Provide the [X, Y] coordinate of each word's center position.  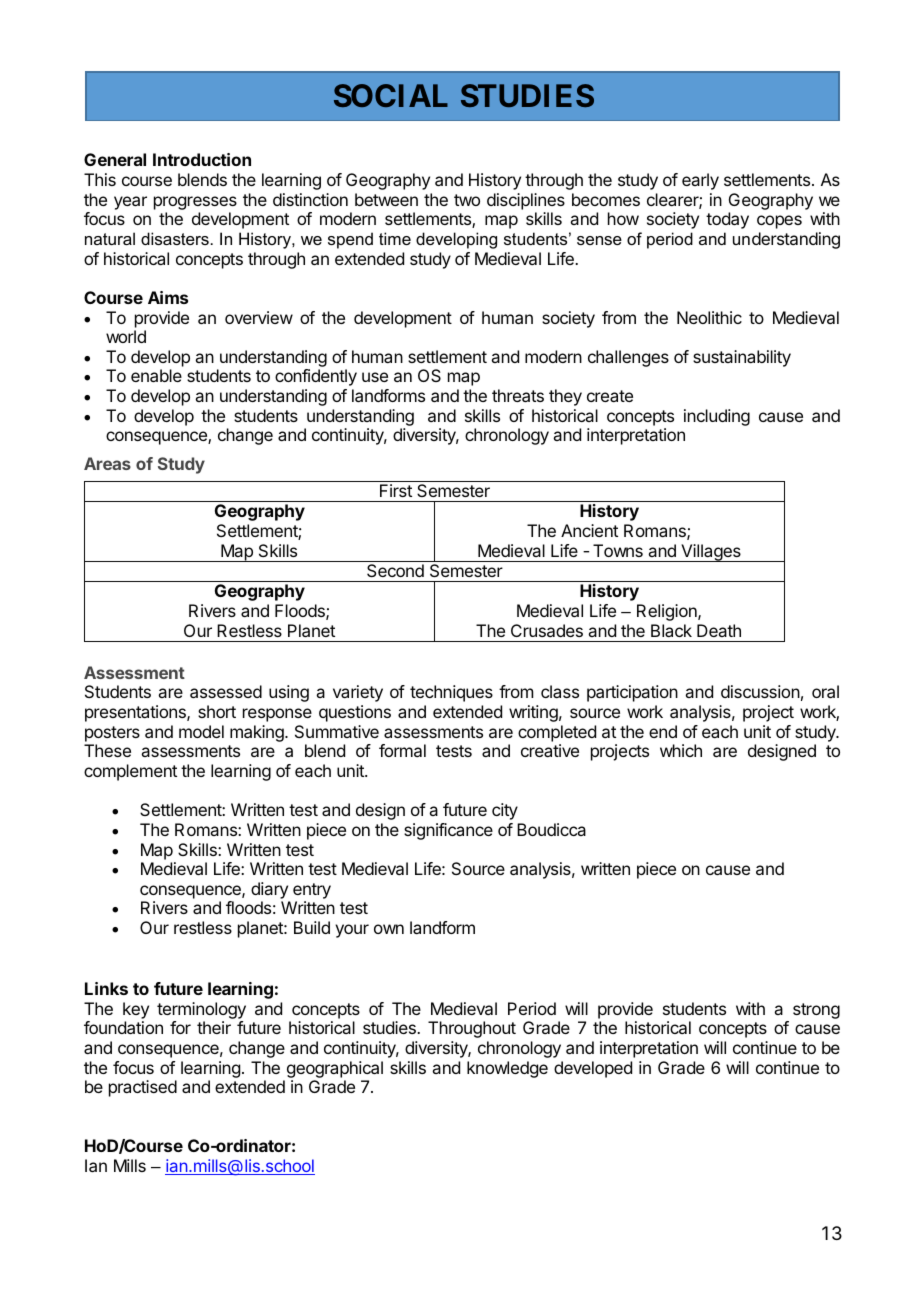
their [214, 1027]
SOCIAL [391, 95]
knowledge [507, 1069]
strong [816, 1011]
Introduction [202, 159]
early [700, 181]
